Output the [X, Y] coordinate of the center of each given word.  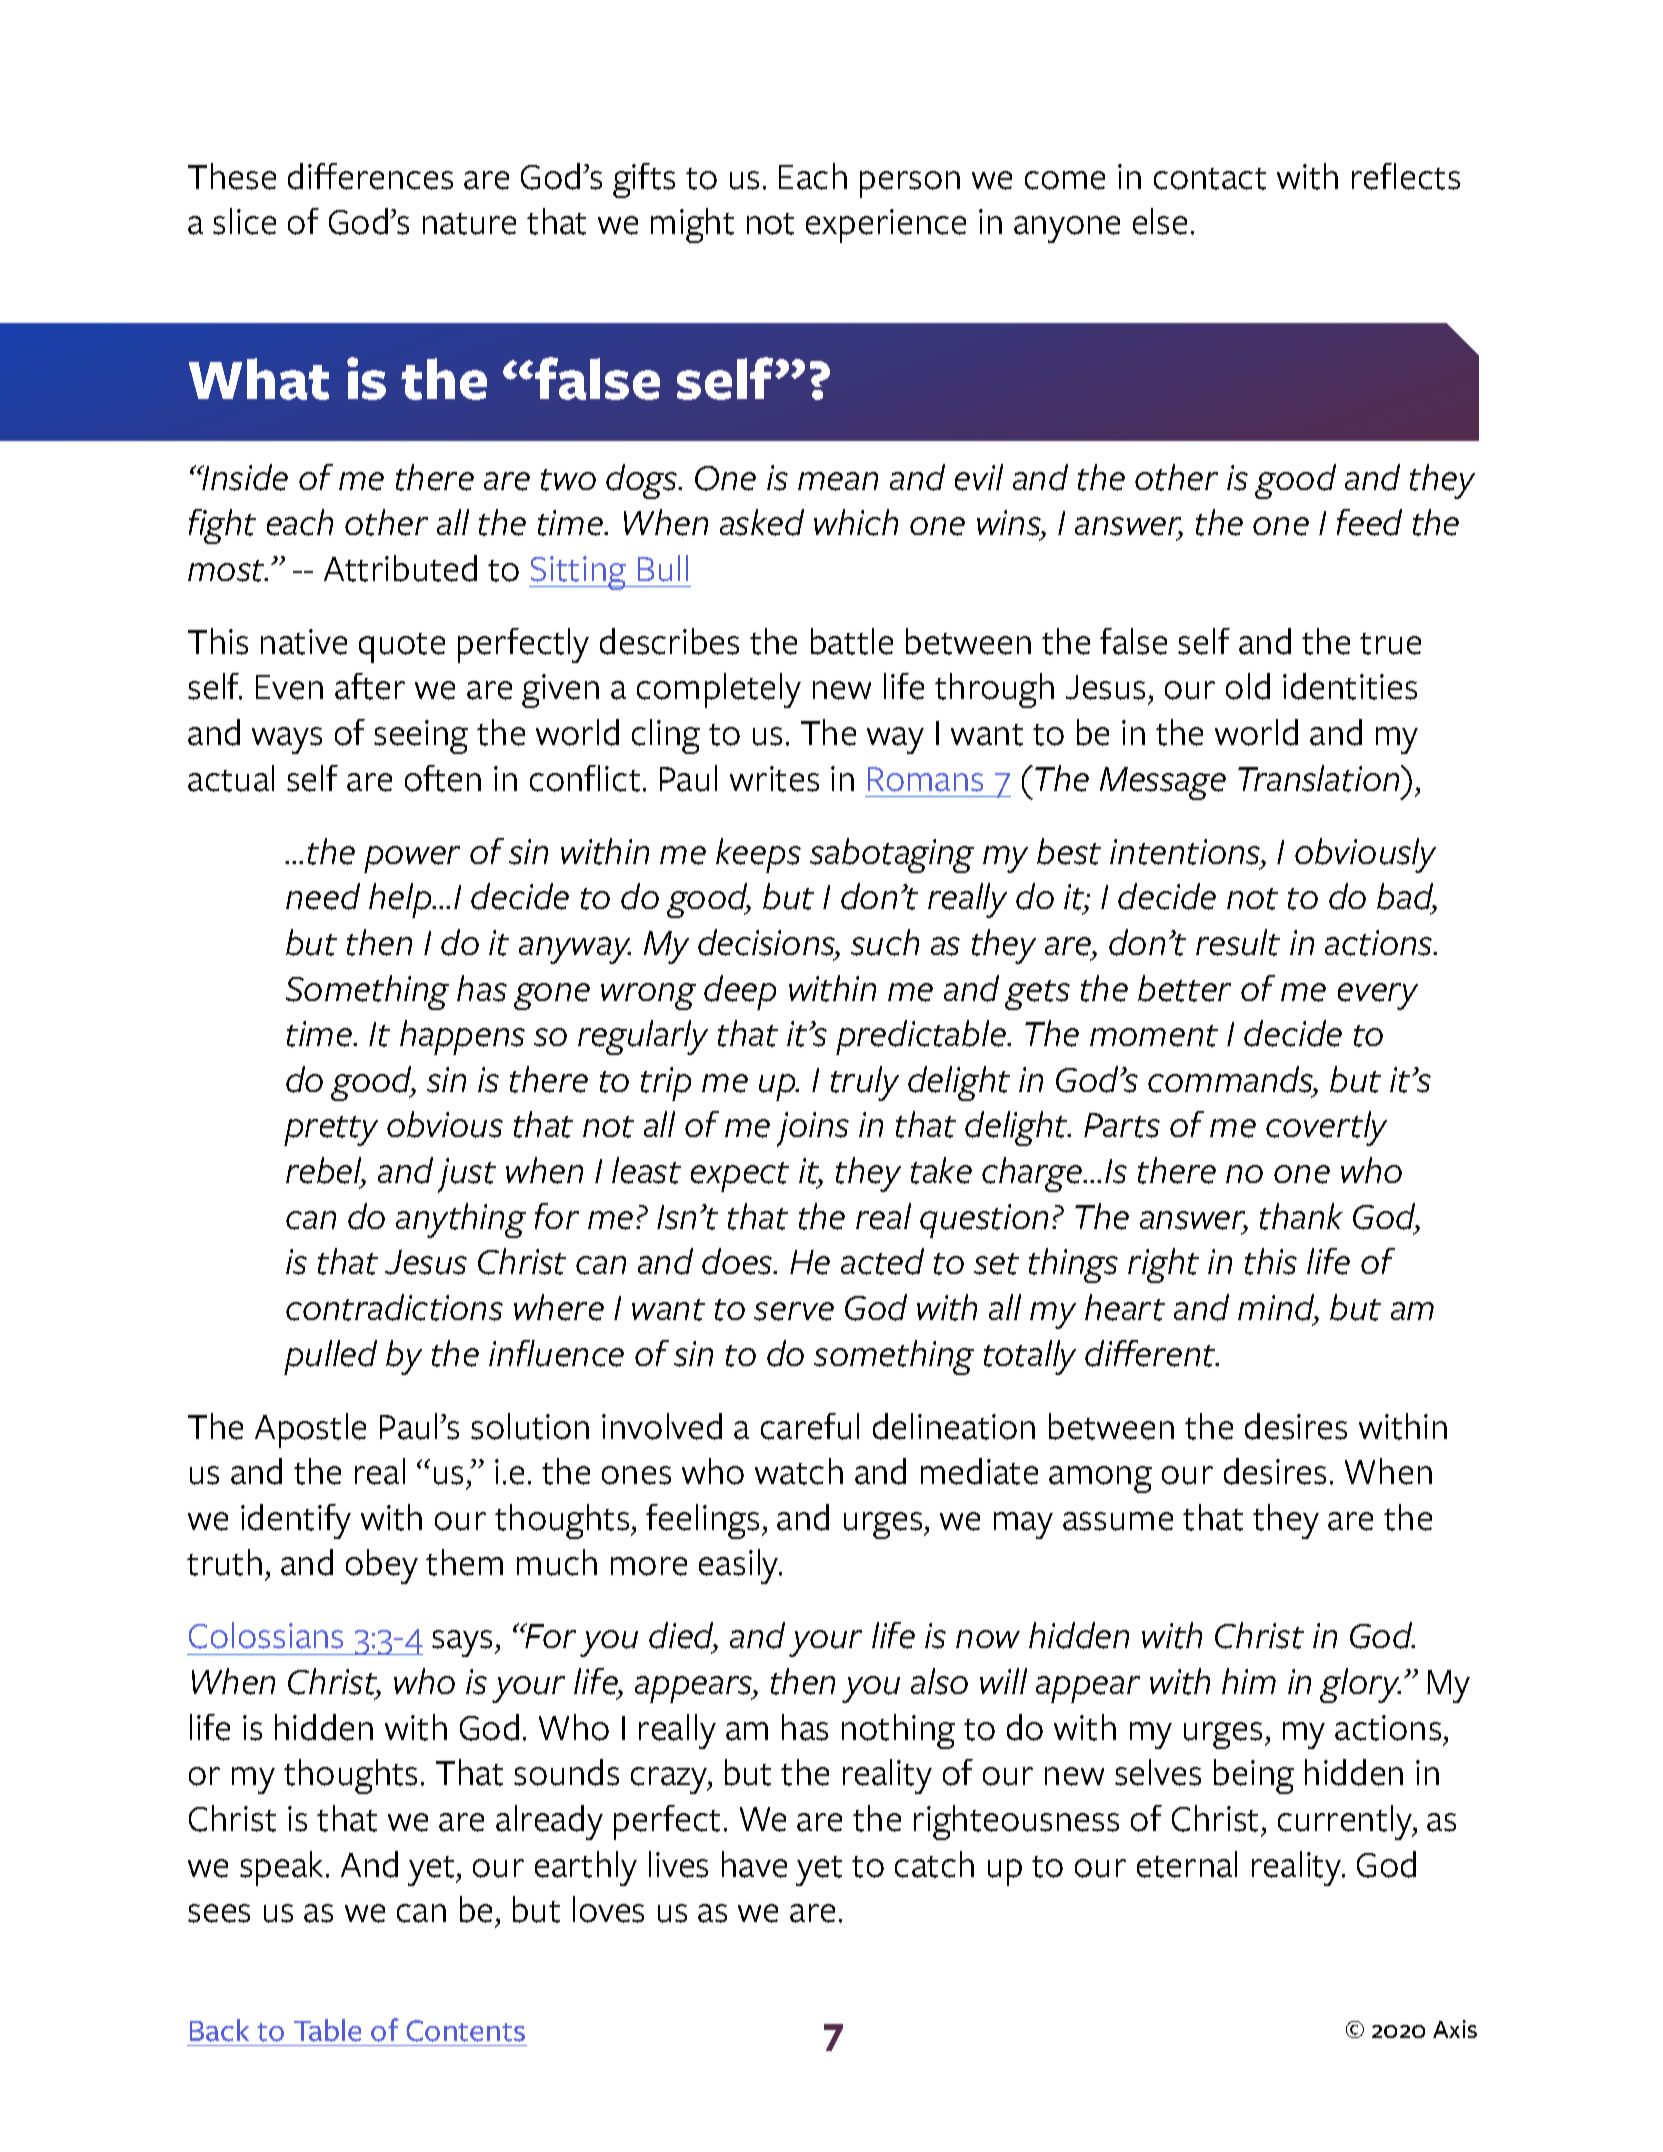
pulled [330, 1357]
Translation [1320, 778]
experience [886, 226]
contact [1210, 179]
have [754, 1864]
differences [370, 176]
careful [810, 1426]
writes [774, 779]
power [412, 859]
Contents [465, 2031]
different [1151, 1353]
